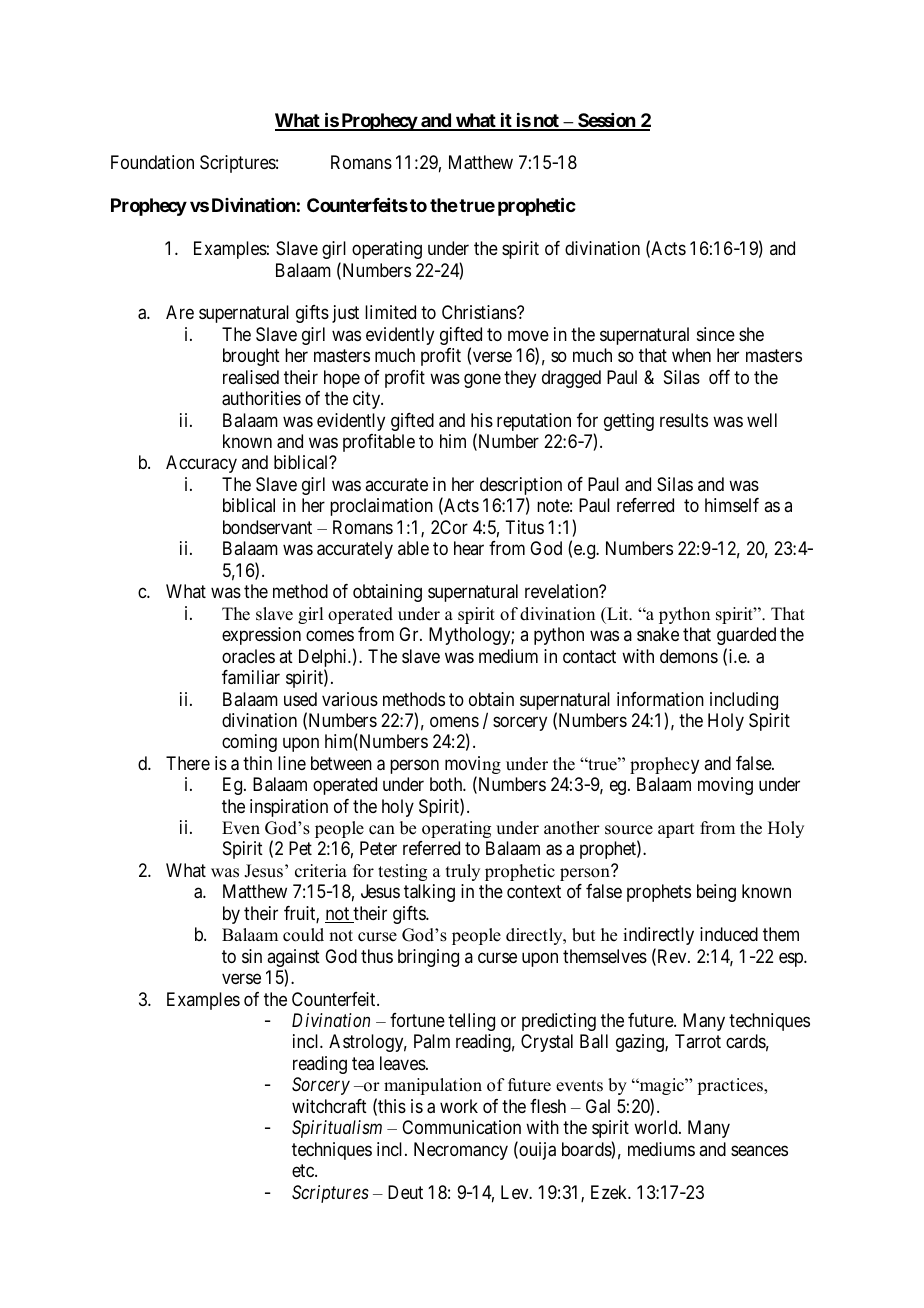 This page has height=1308, width=924. I want to click on apart, so click(676, 830).
